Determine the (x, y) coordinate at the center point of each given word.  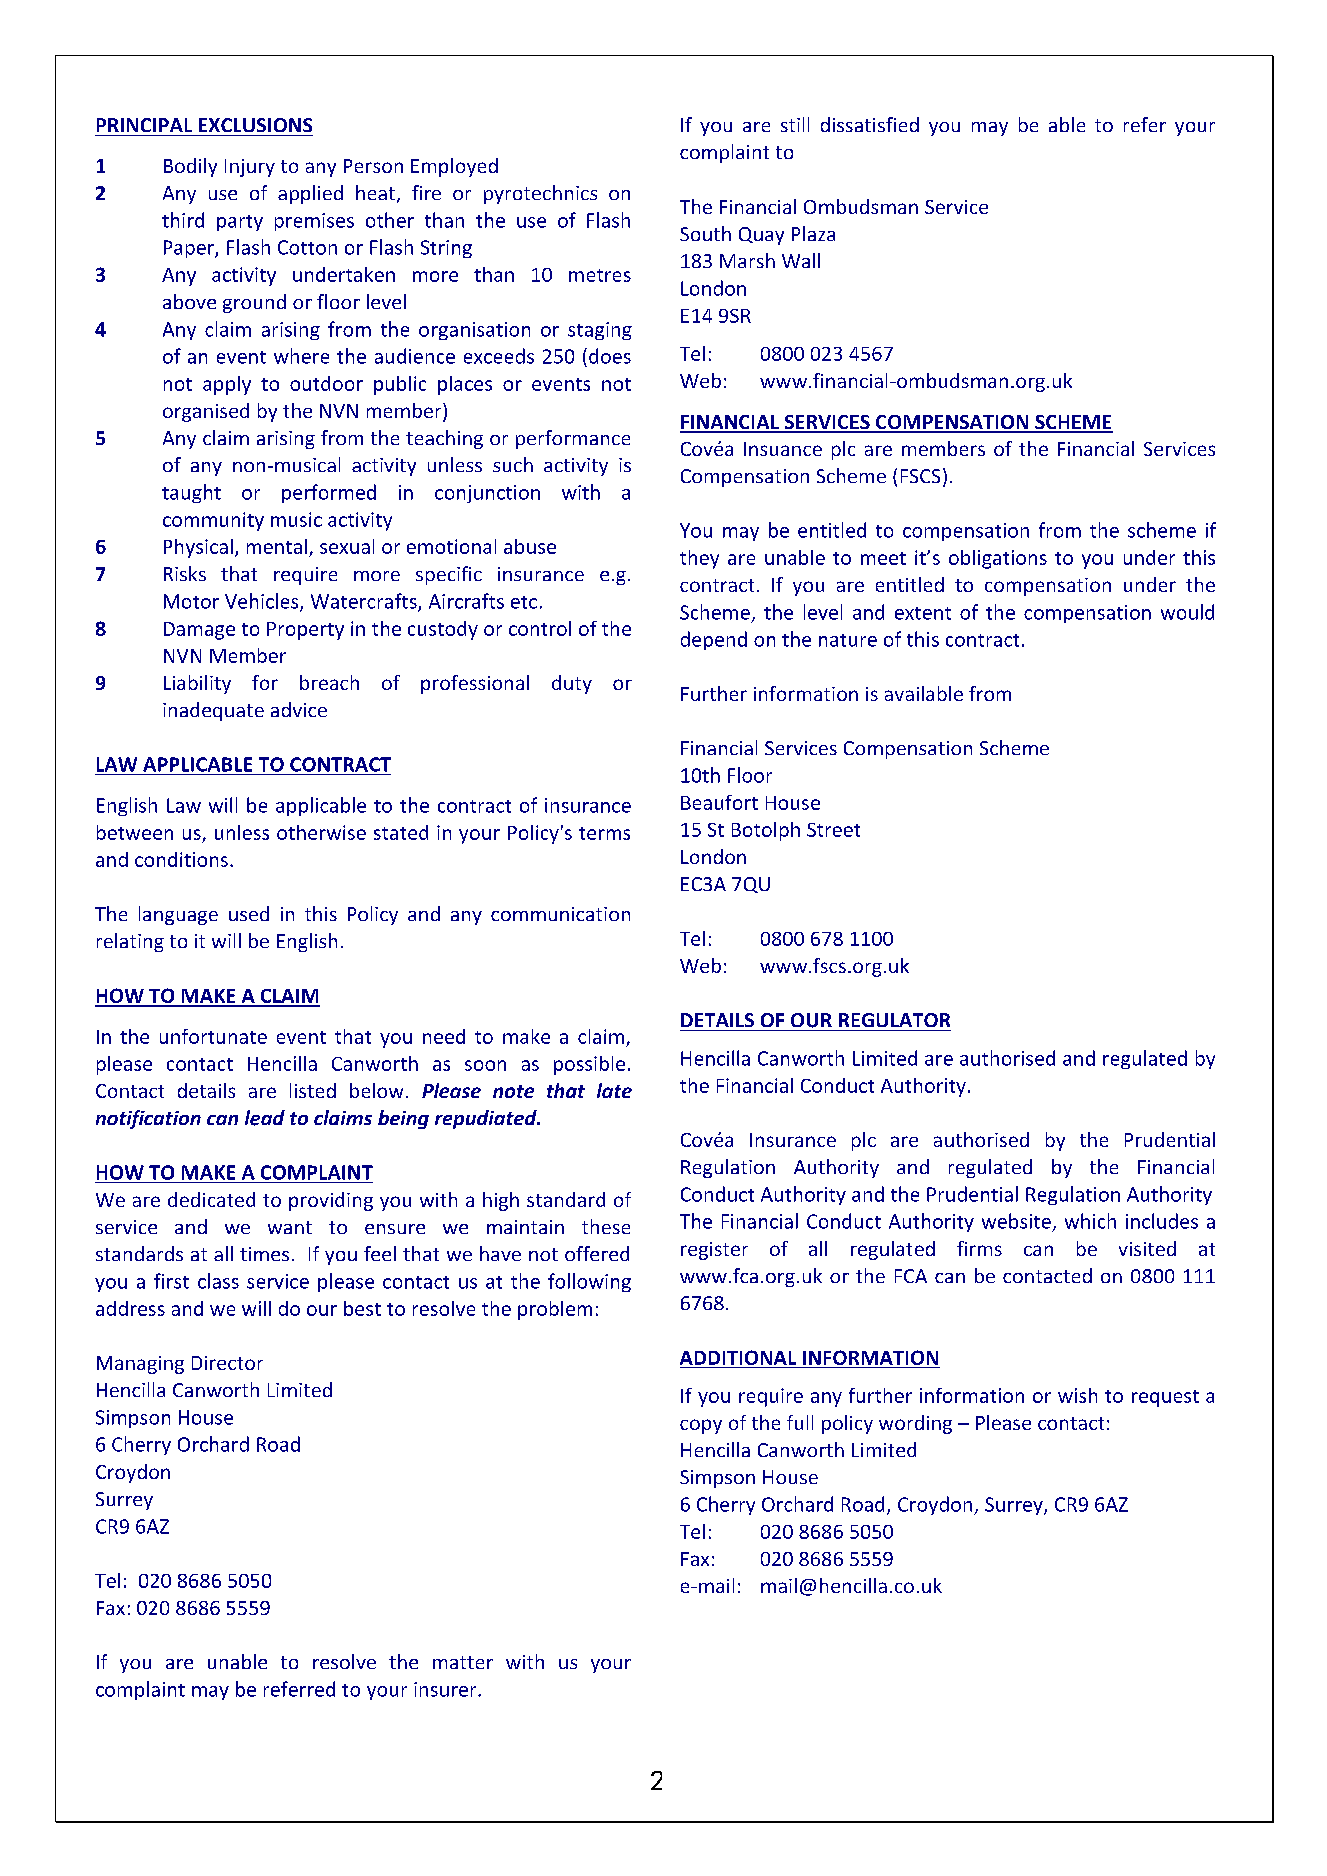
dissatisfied (870, 124)
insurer (446, 1689)
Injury (250, 168)
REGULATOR (894, 1020)
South (705, 233)
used (249, 913)
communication (560, 914)
